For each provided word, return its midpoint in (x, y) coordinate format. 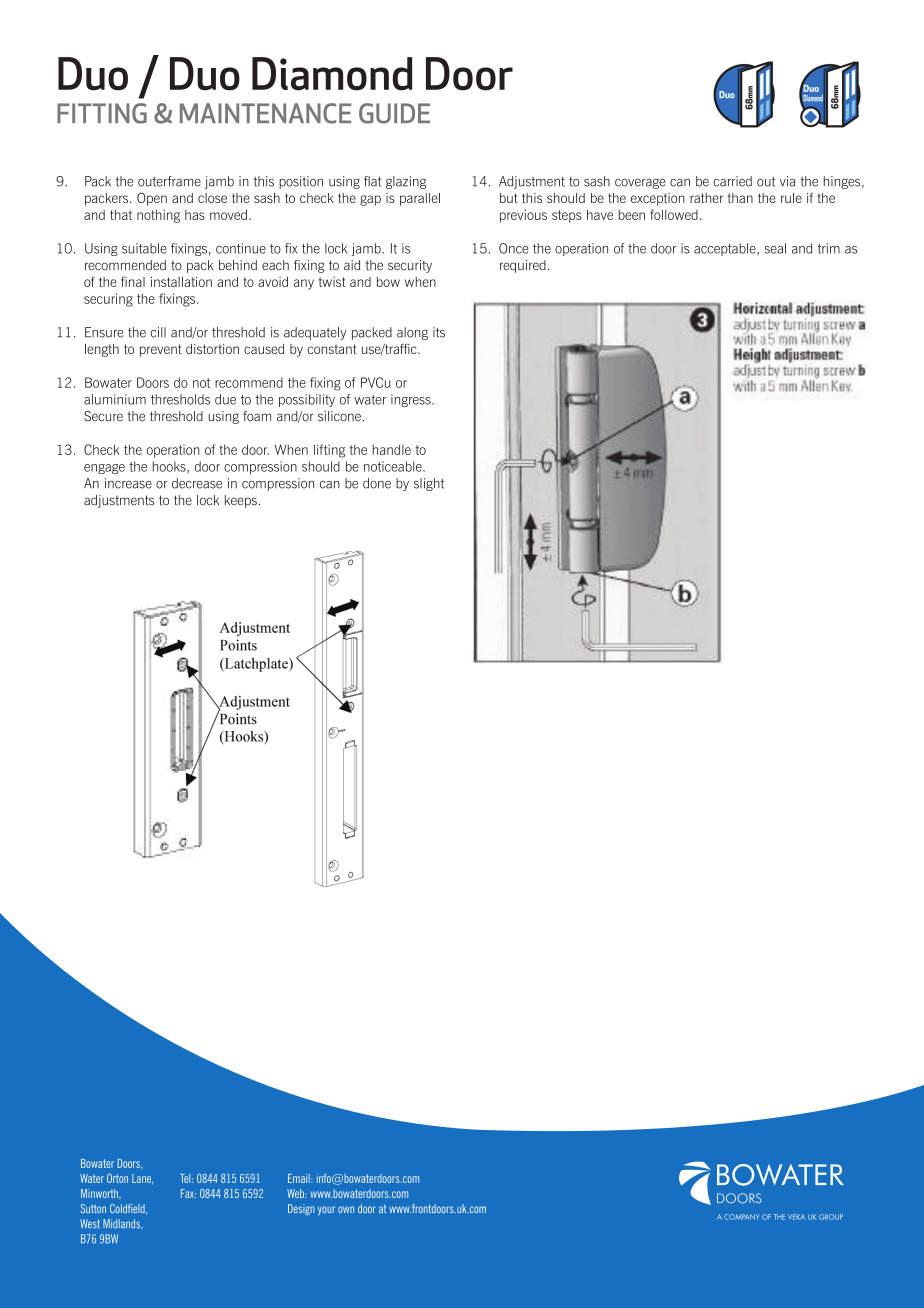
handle (392, 449)
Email (300, 1178)
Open (152, 199)
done (377, 483)
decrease (197, 483)
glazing (406, 182)
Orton (117, 1178)
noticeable (394, 466)
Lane (142, 1179)
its (439, 332)
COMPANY (741, 1217)
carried (732, 181)
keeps (241, 501)
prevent (161, 350)
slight (429, 484)
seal (775, 248)
